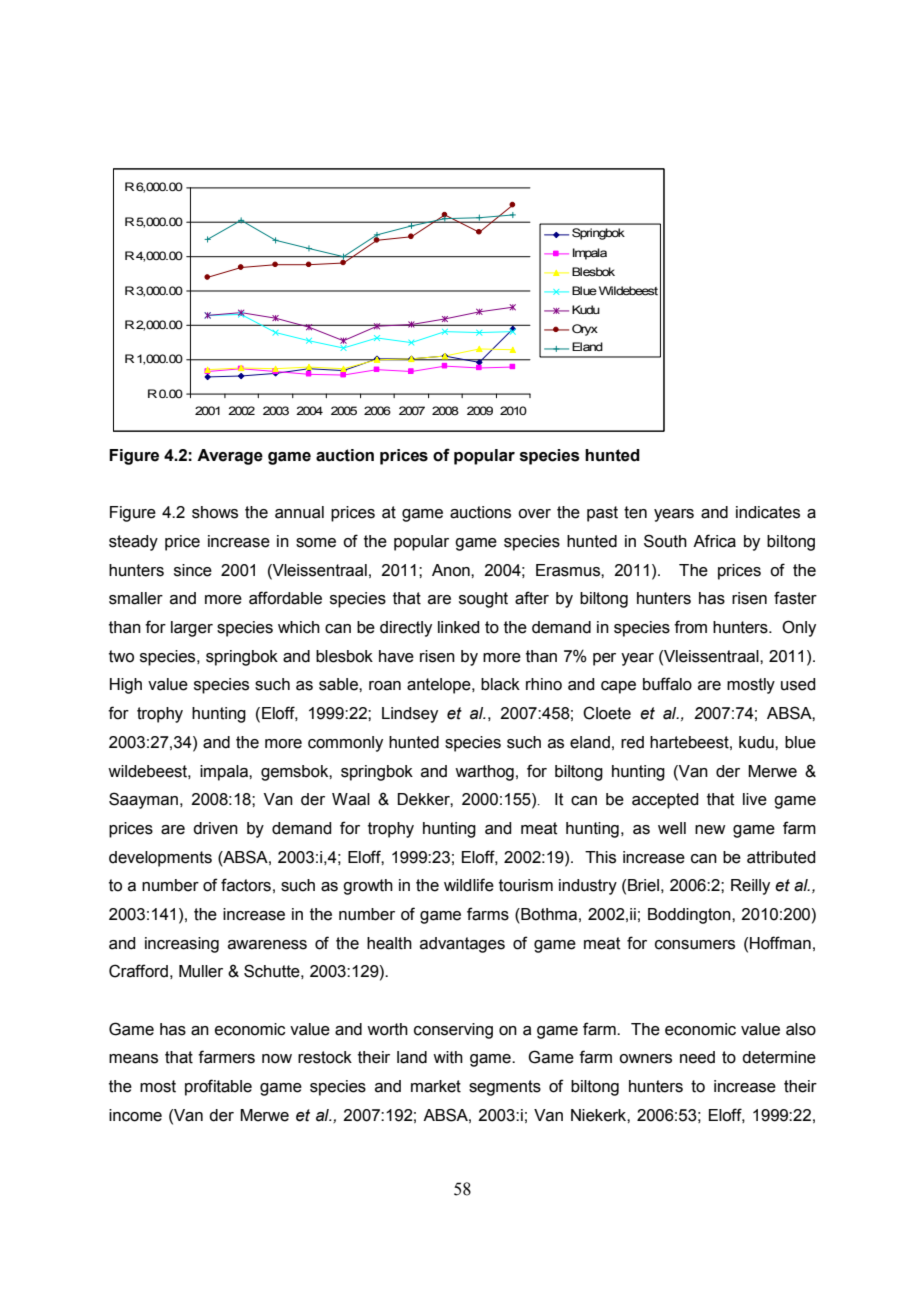  I want to click on market, so click(436, 1086).
